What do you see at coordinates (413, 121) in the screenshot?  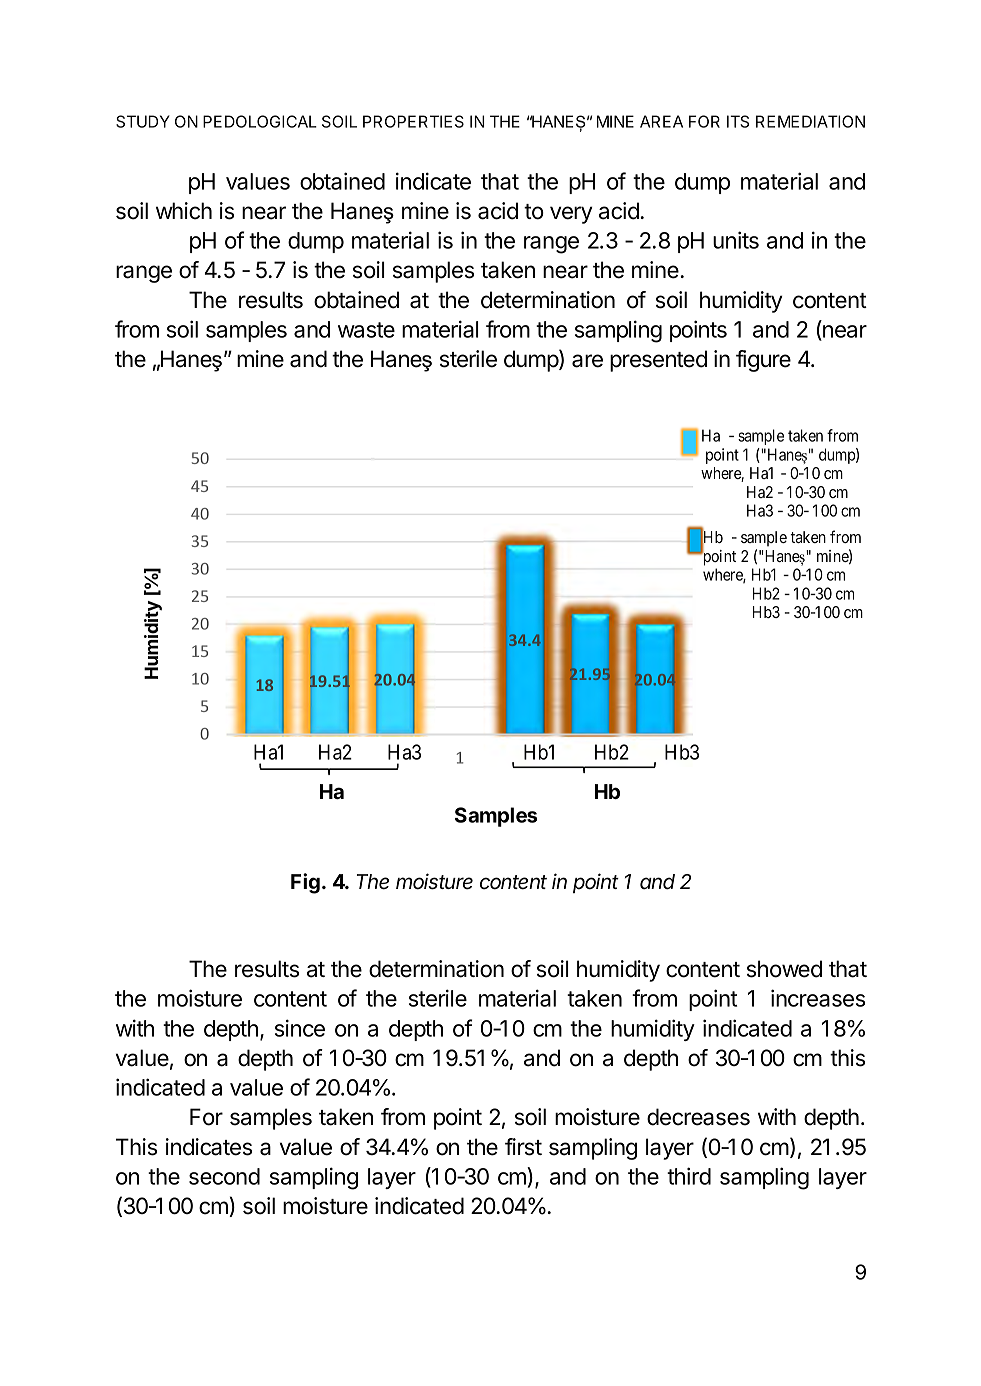 I see `PROPERTIES` at bounding box center [413, 121].
